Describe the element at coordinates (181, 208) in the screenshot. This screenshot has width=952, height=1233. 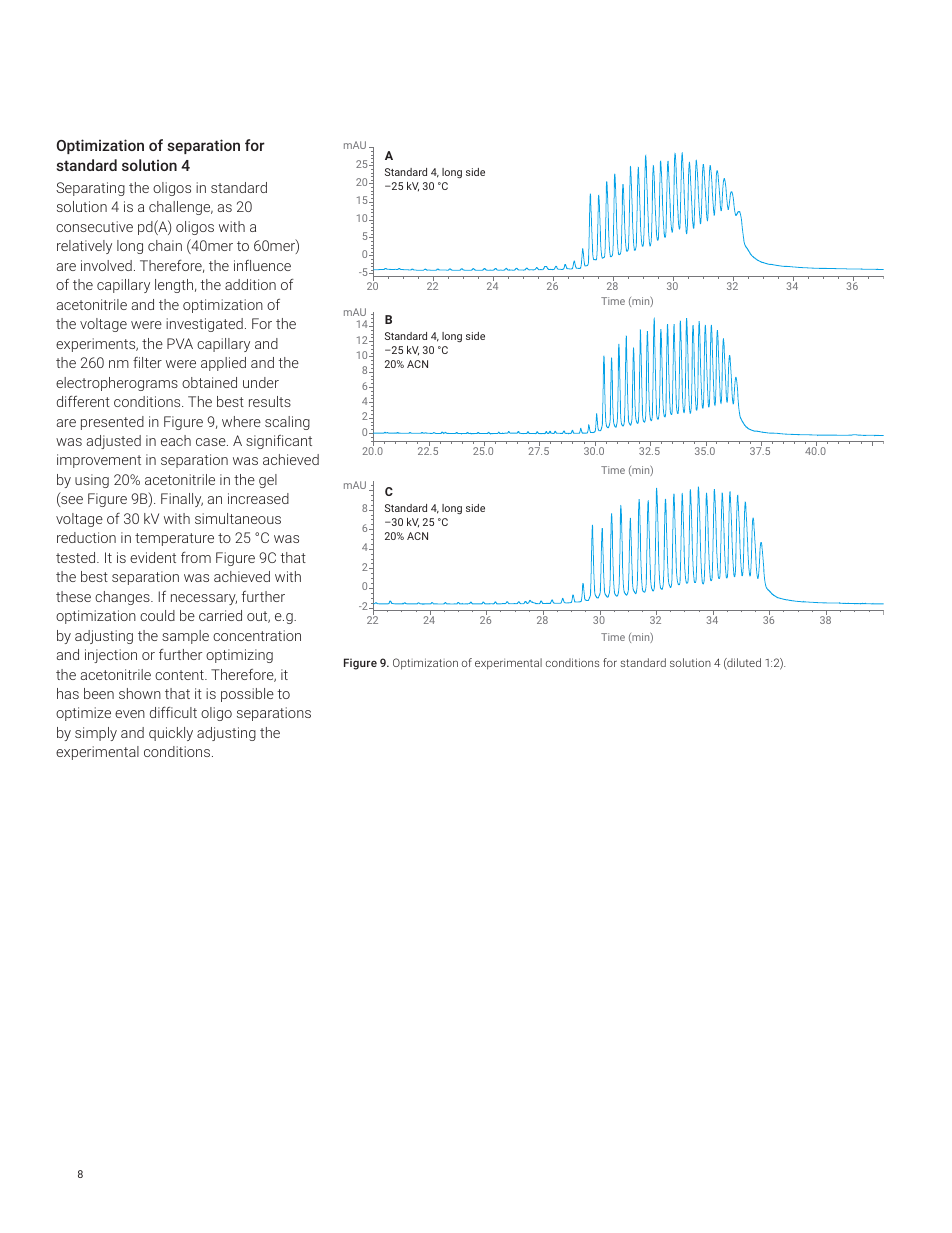
I see `challenge` at that location.
